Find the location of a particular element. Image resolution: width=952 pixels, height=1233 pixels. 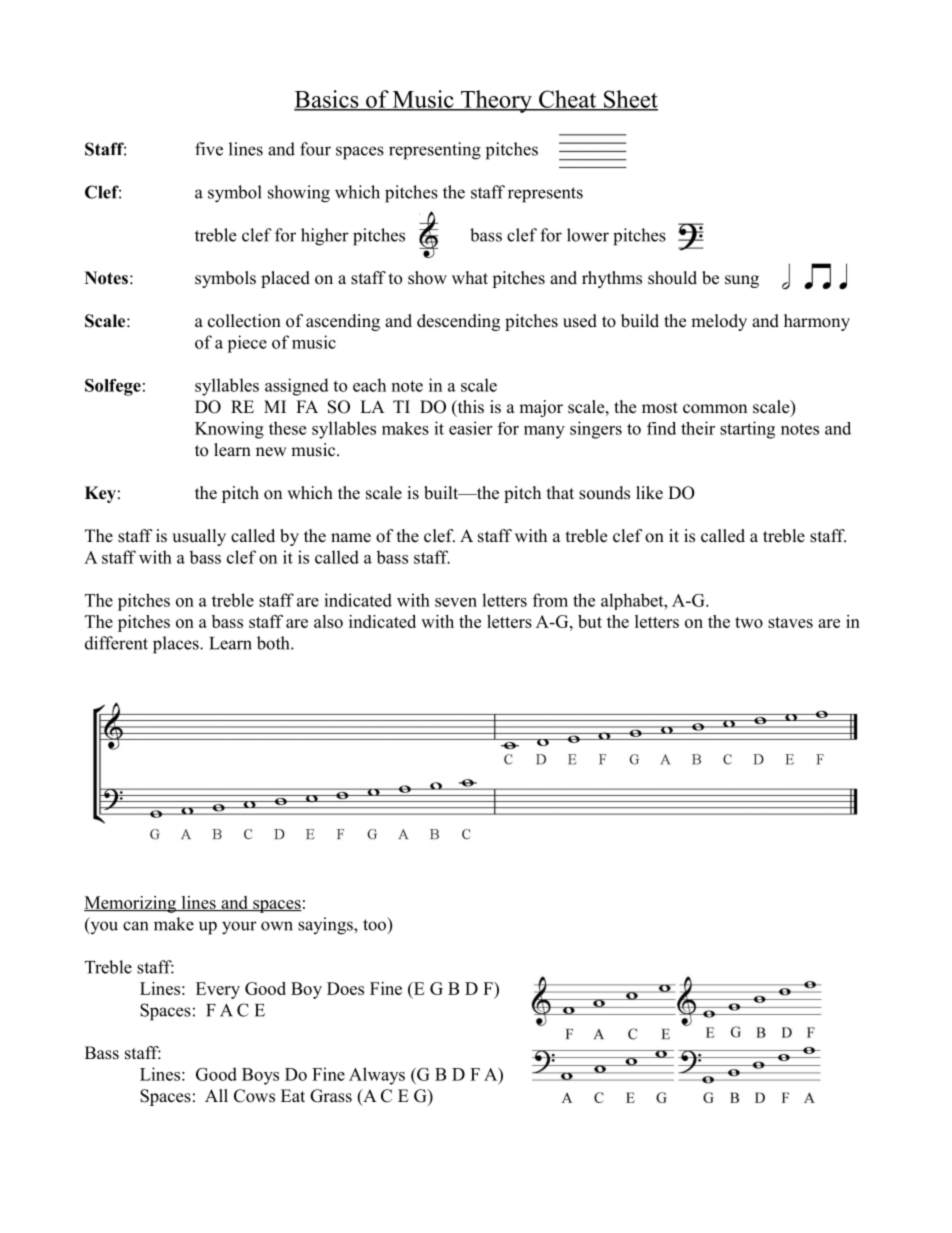

Sheet is located at coordinates (630, 100).
